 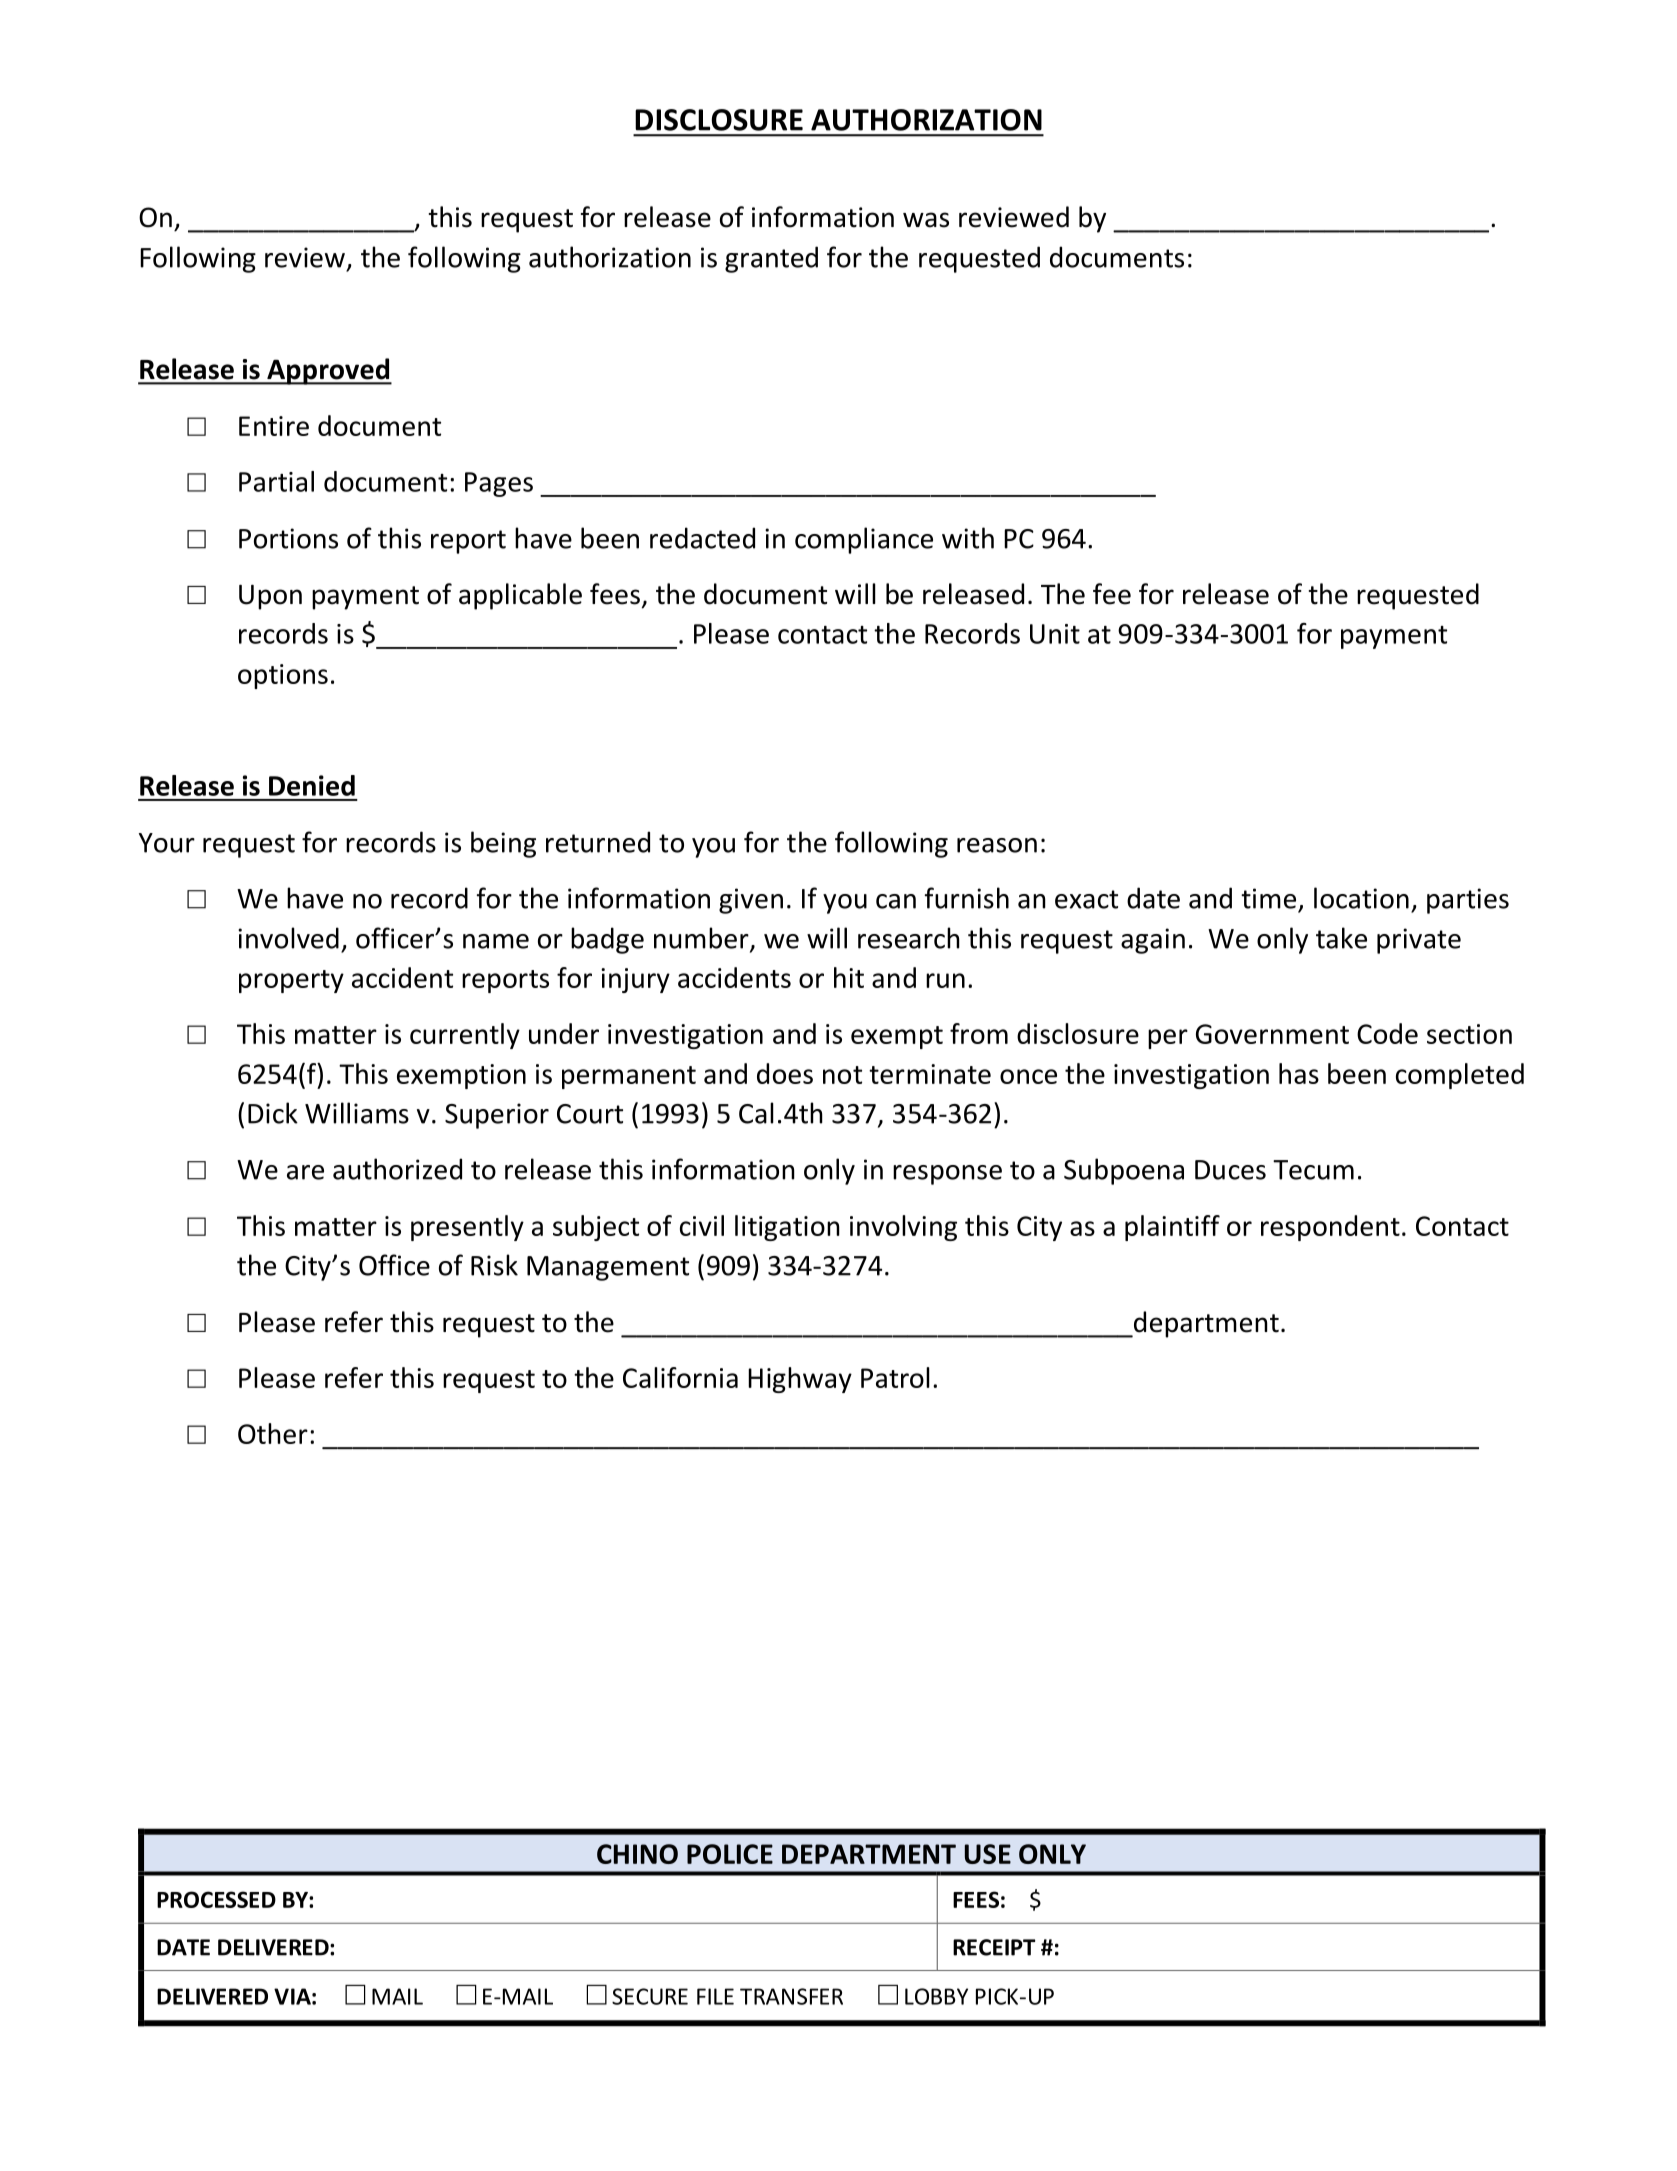 What do you see at coordinates (216, 1899) in the screenshot?
I see `PROCESSED` at bounding box center [216, 1899].
